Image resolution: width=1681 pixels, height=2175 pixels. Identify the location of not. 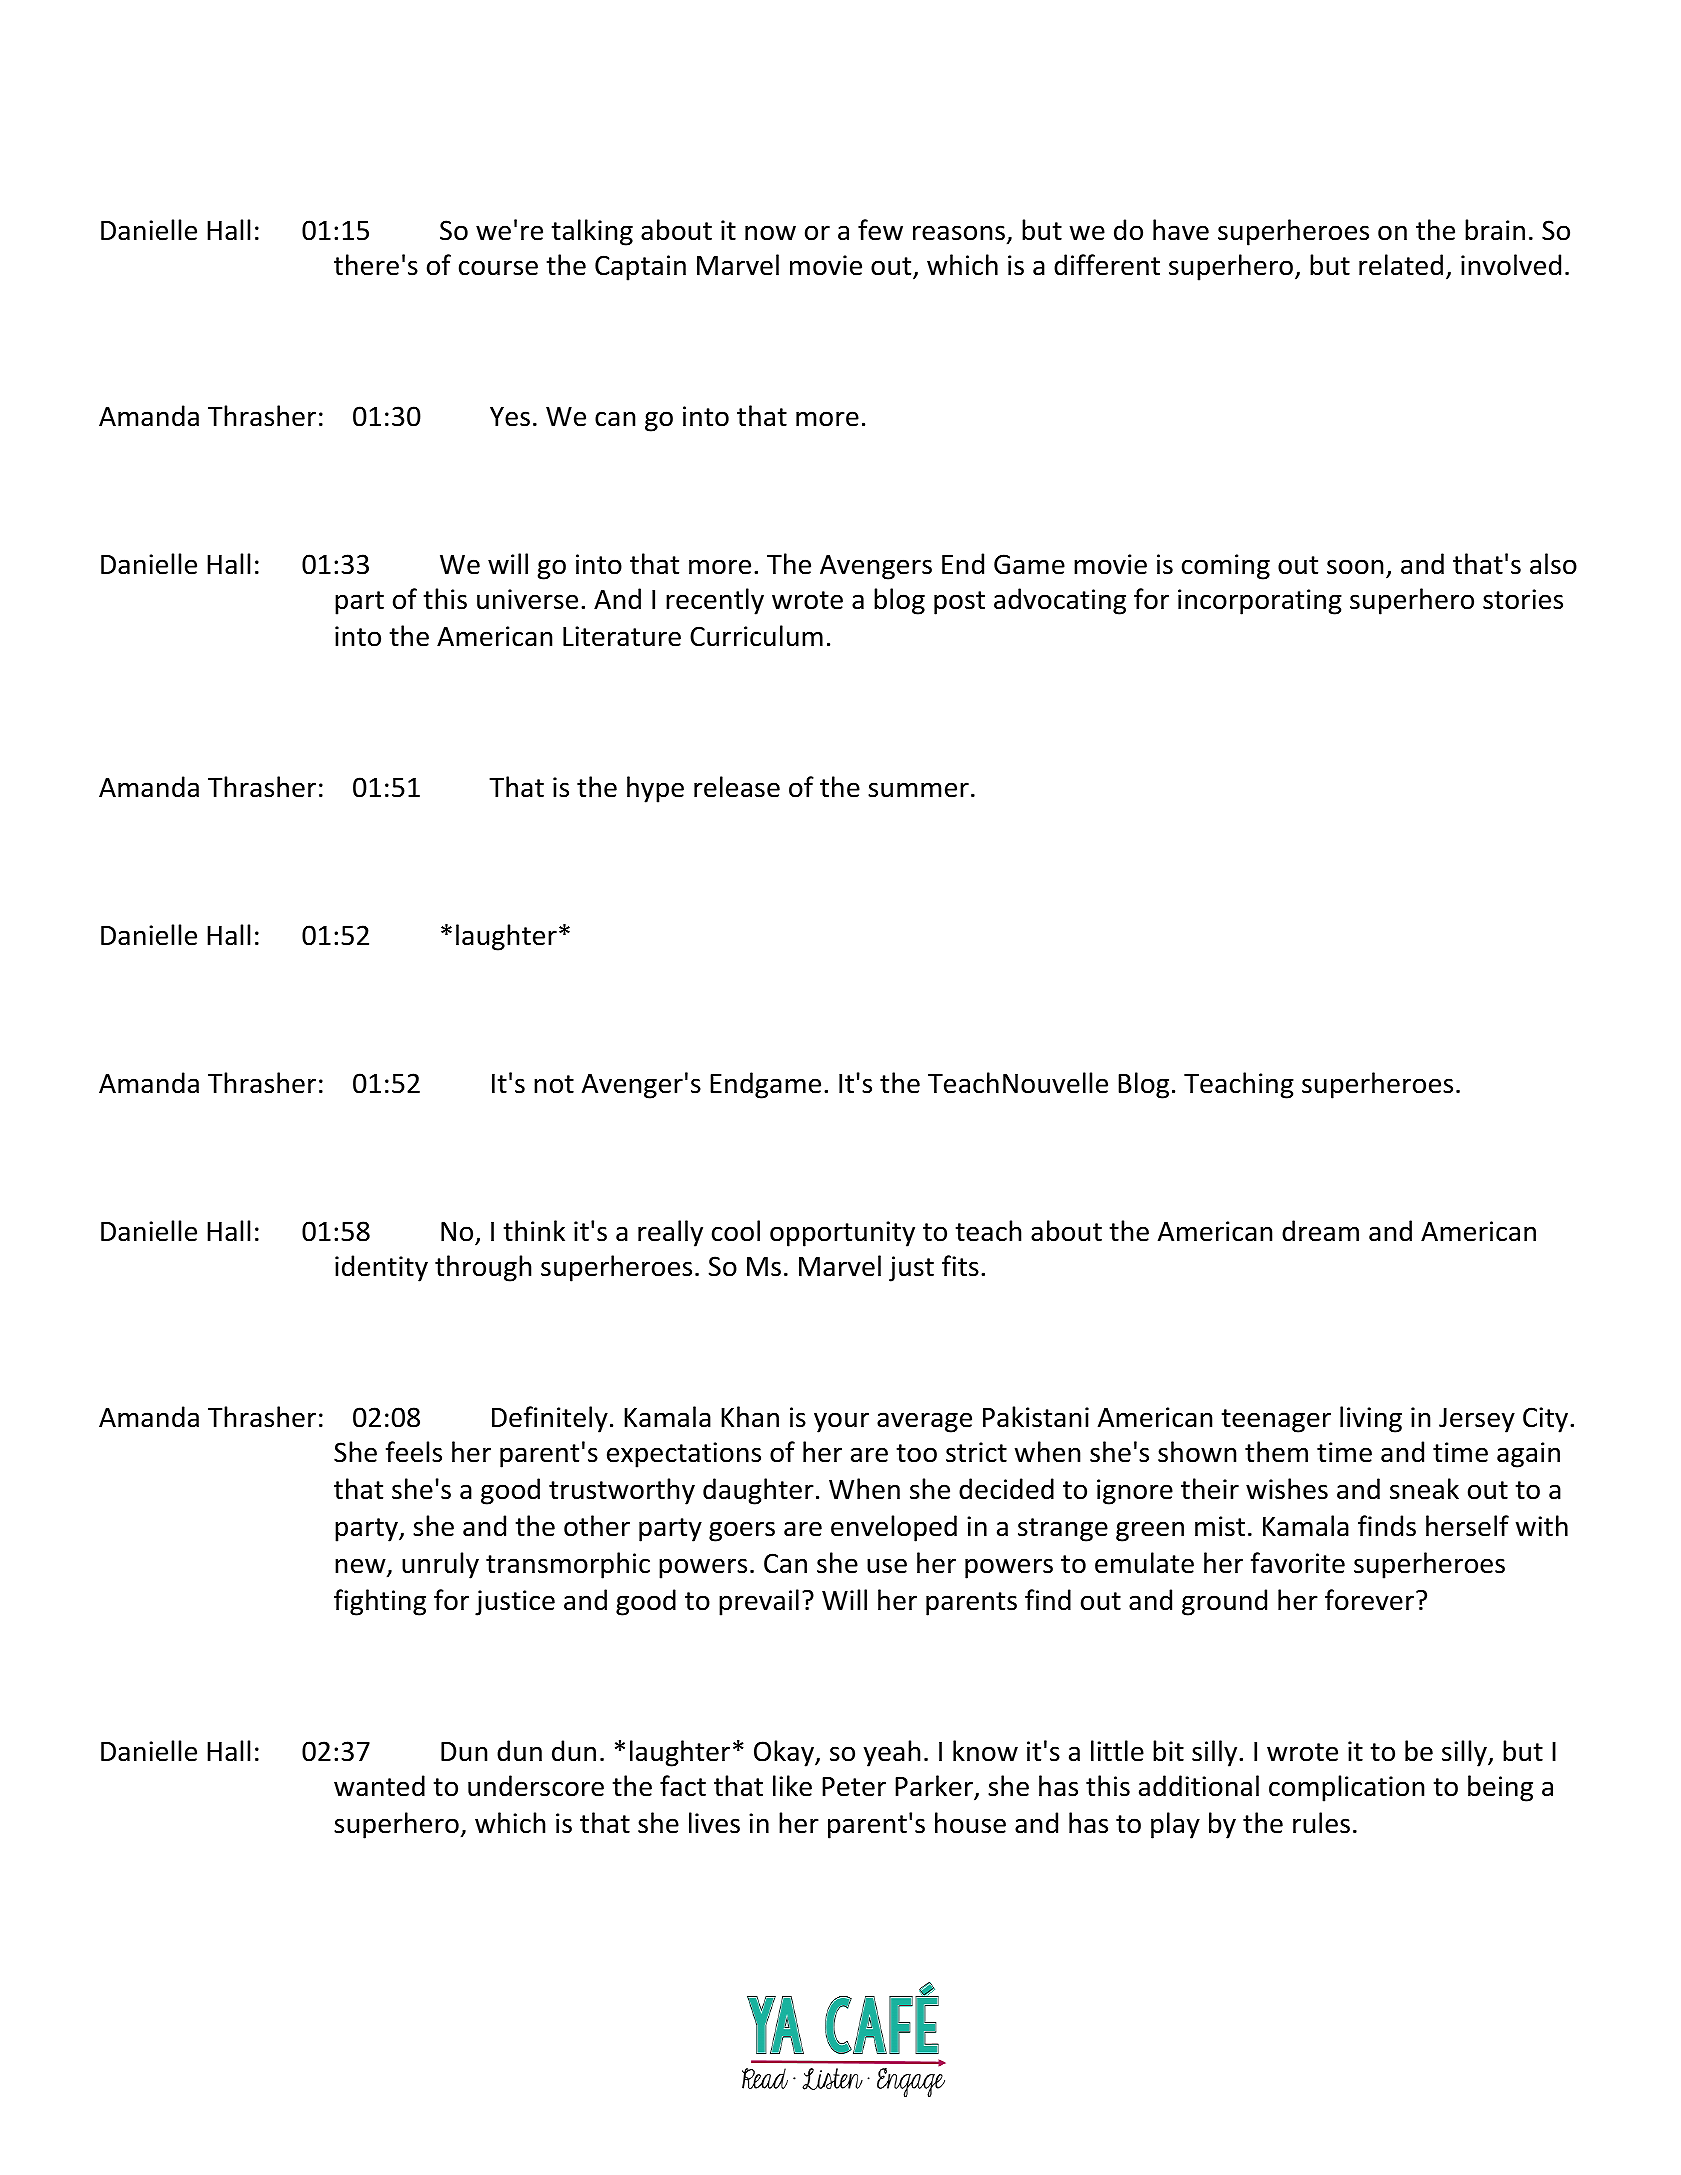
(554, 1084).
